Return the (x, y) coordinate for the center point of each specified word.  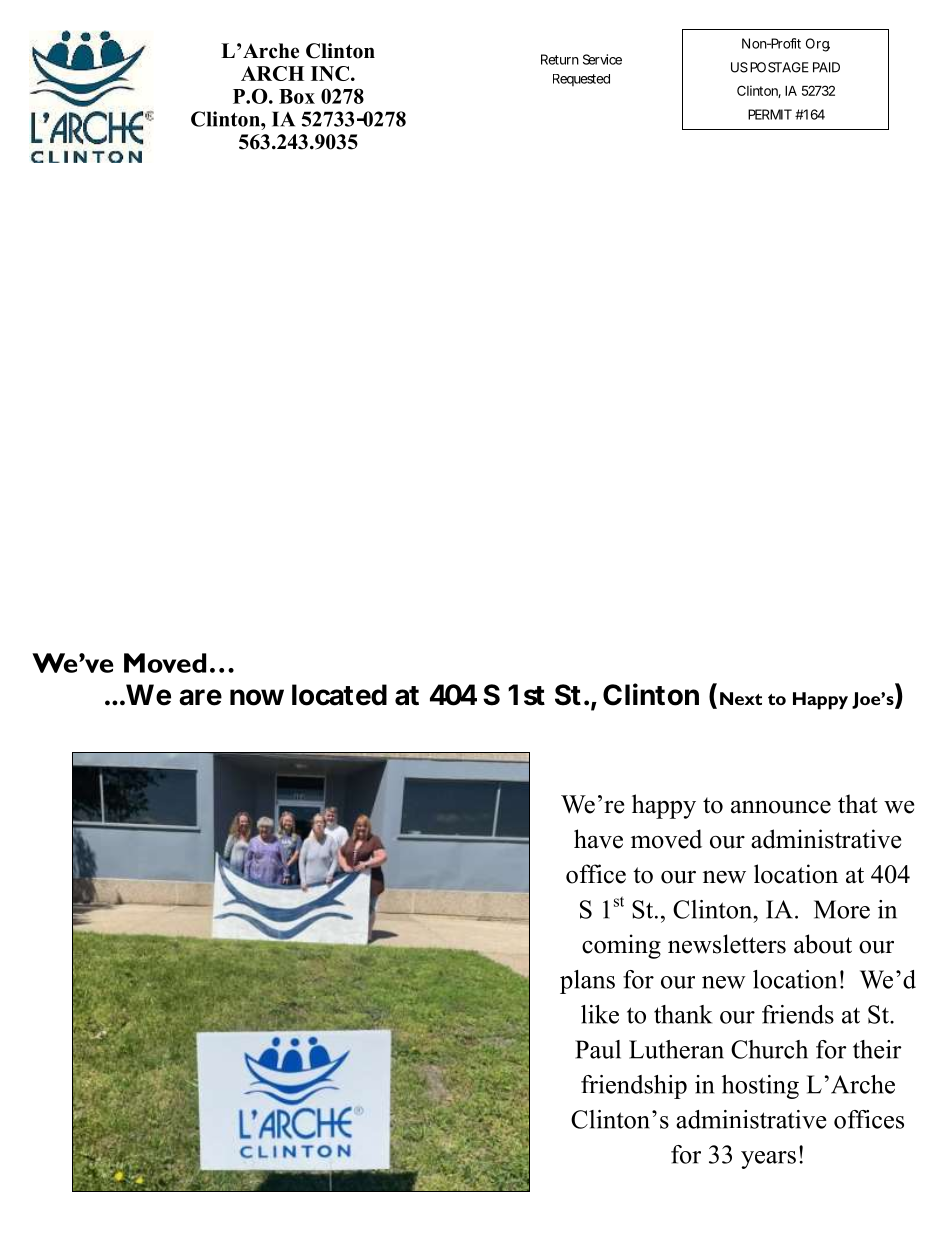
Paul (598, 1049)
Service (602, 59)
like (600, 1014)
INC (330, 73)
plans (587, 982)
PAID (826, 67)
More (842, 909)
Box (297, 96)
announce (781, 807)
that (858, 804)
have (598, 839)
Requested (581, 80)
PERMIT (770, 114)
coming (621, 946)
